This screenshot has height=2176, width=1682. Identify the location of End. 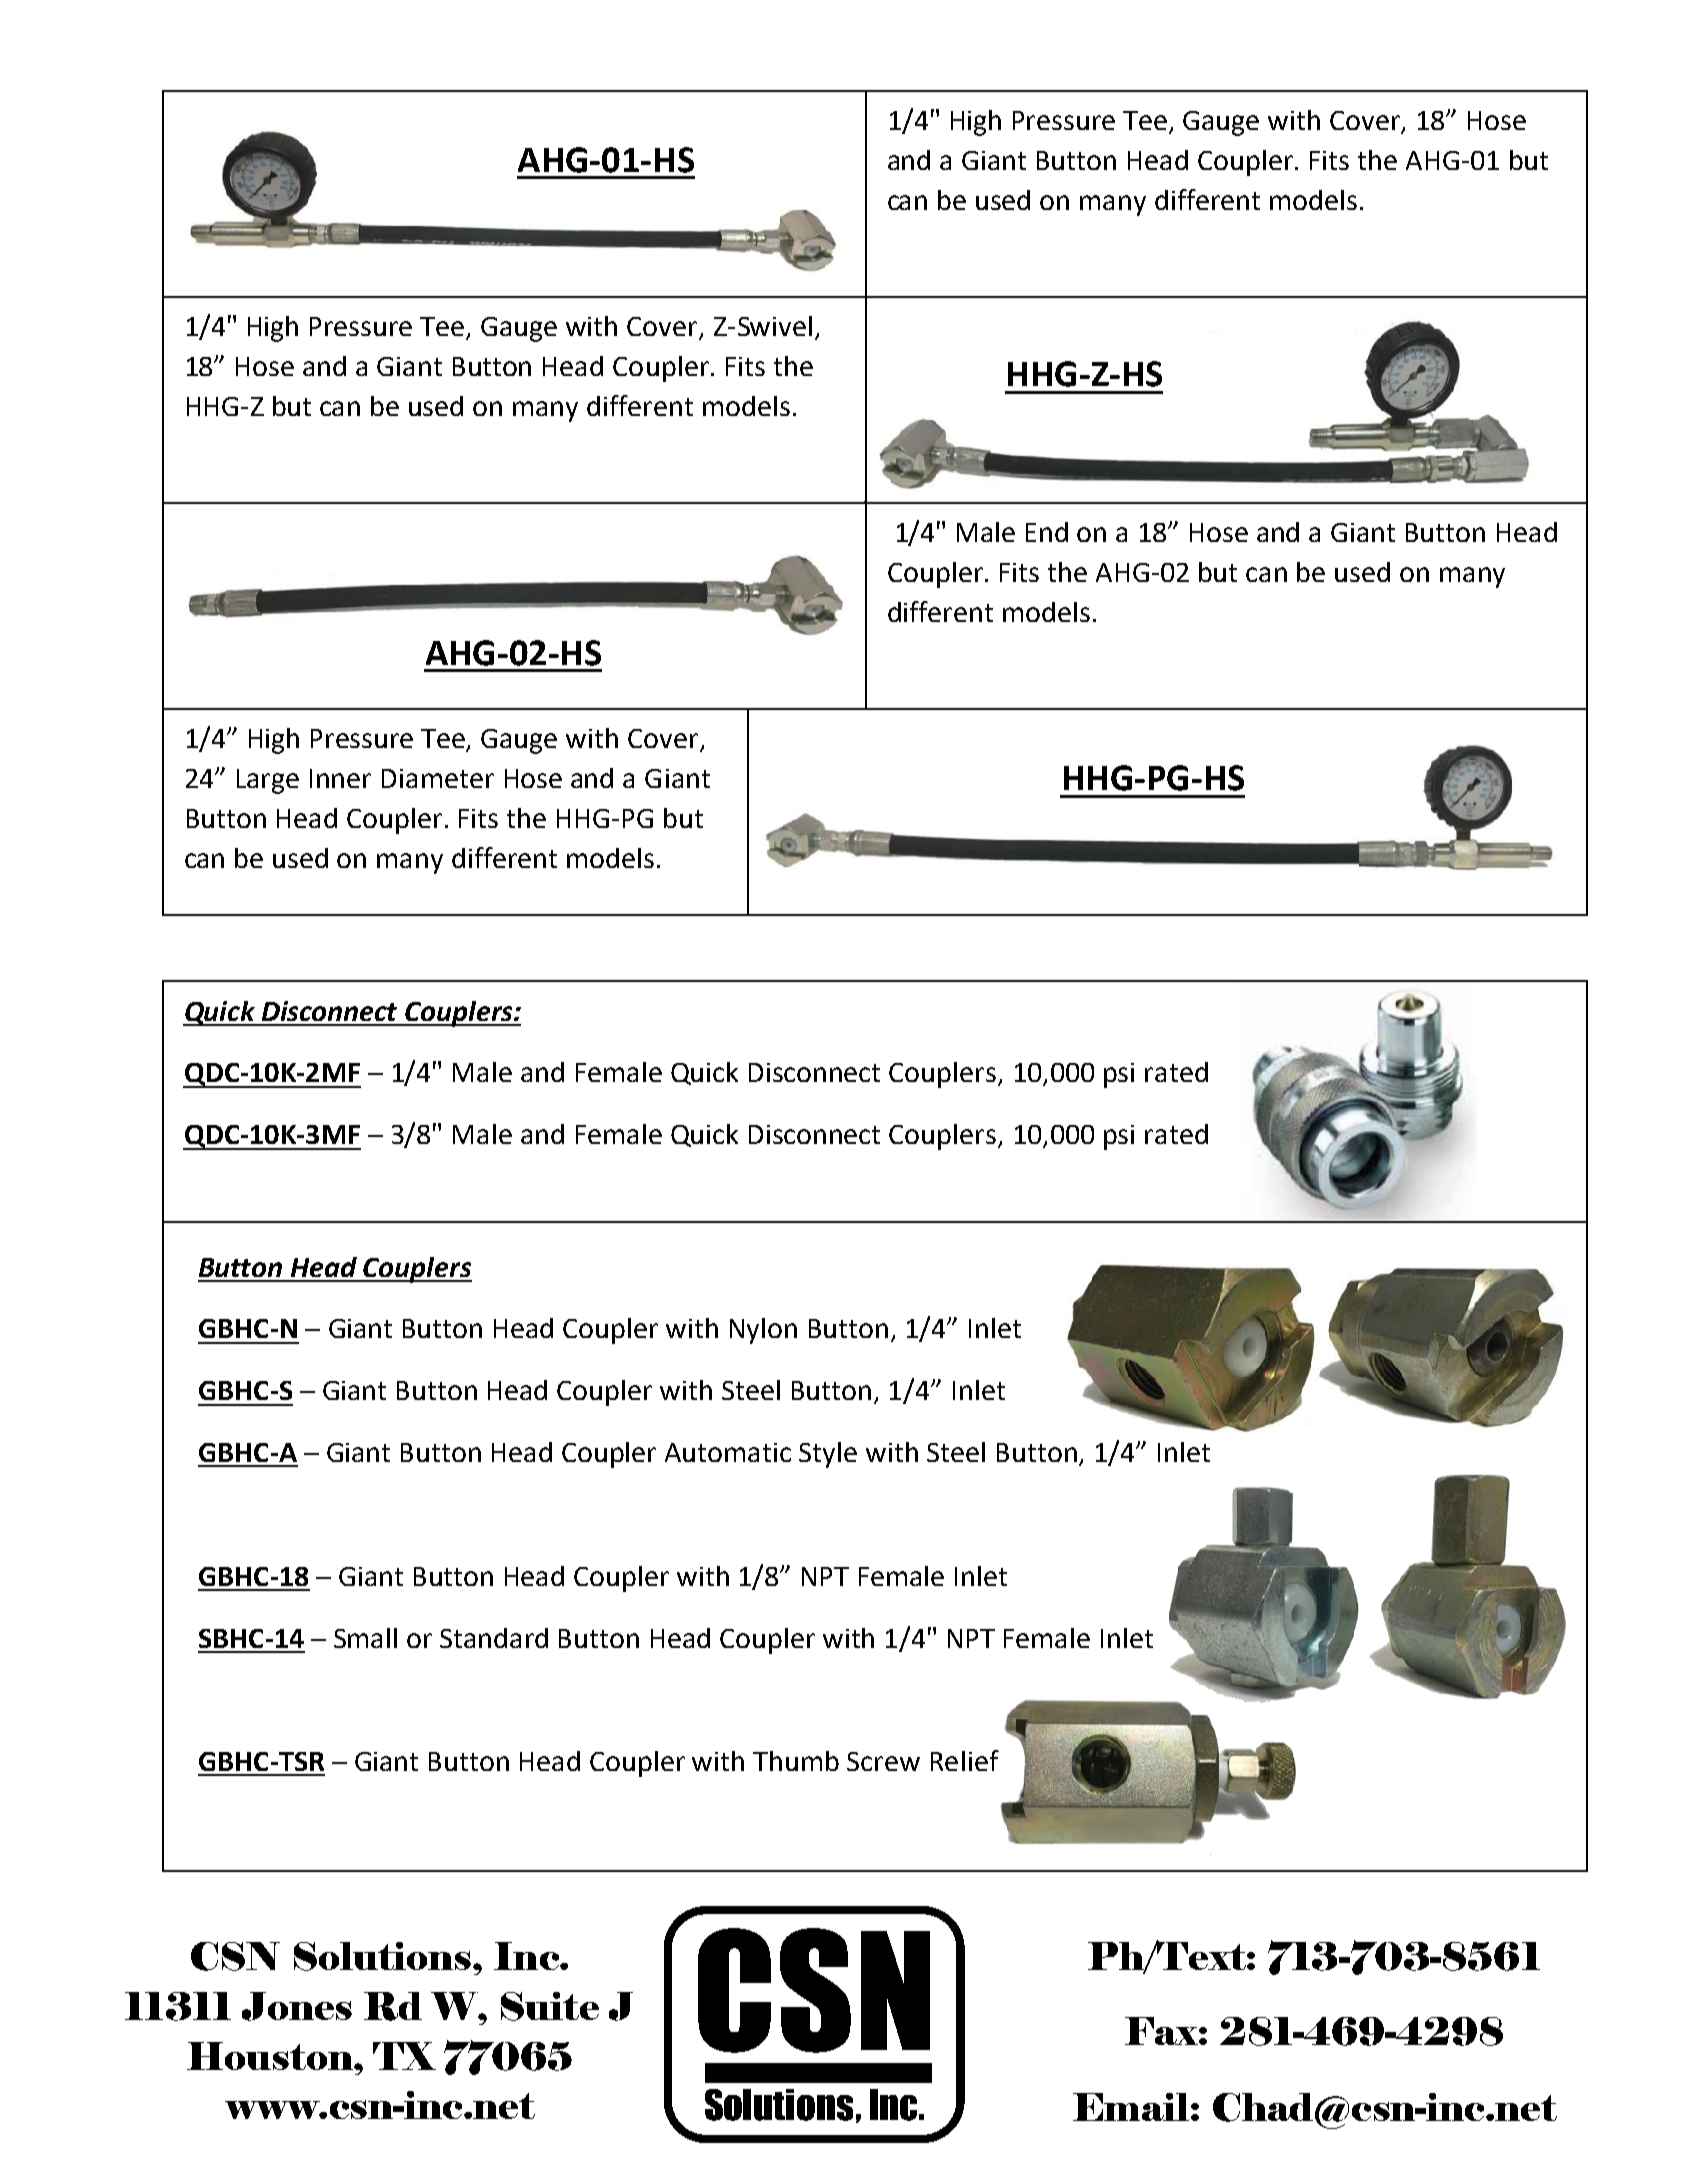
(1047, 532).
